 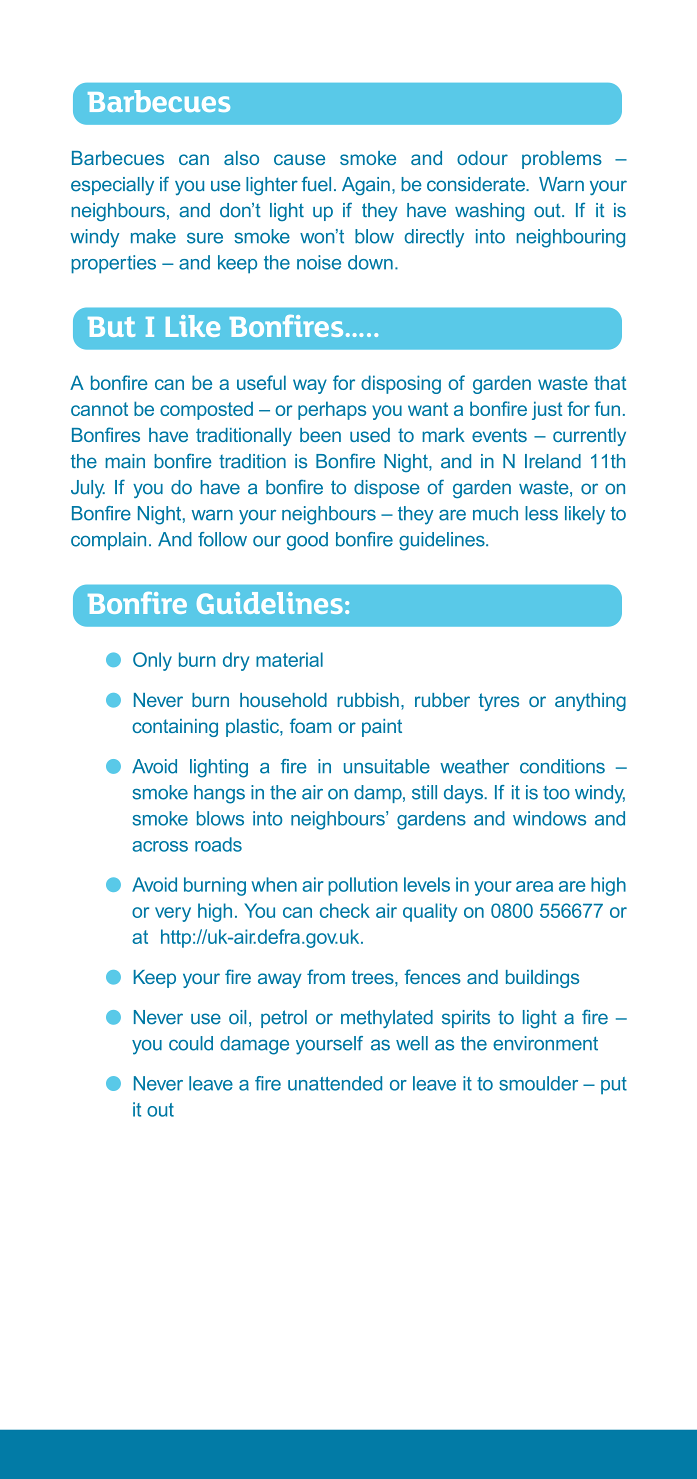 What do you see at coordinates (335, 1083) in the screenshot?
I see `unattended` at bounding box center [335, 1083].
